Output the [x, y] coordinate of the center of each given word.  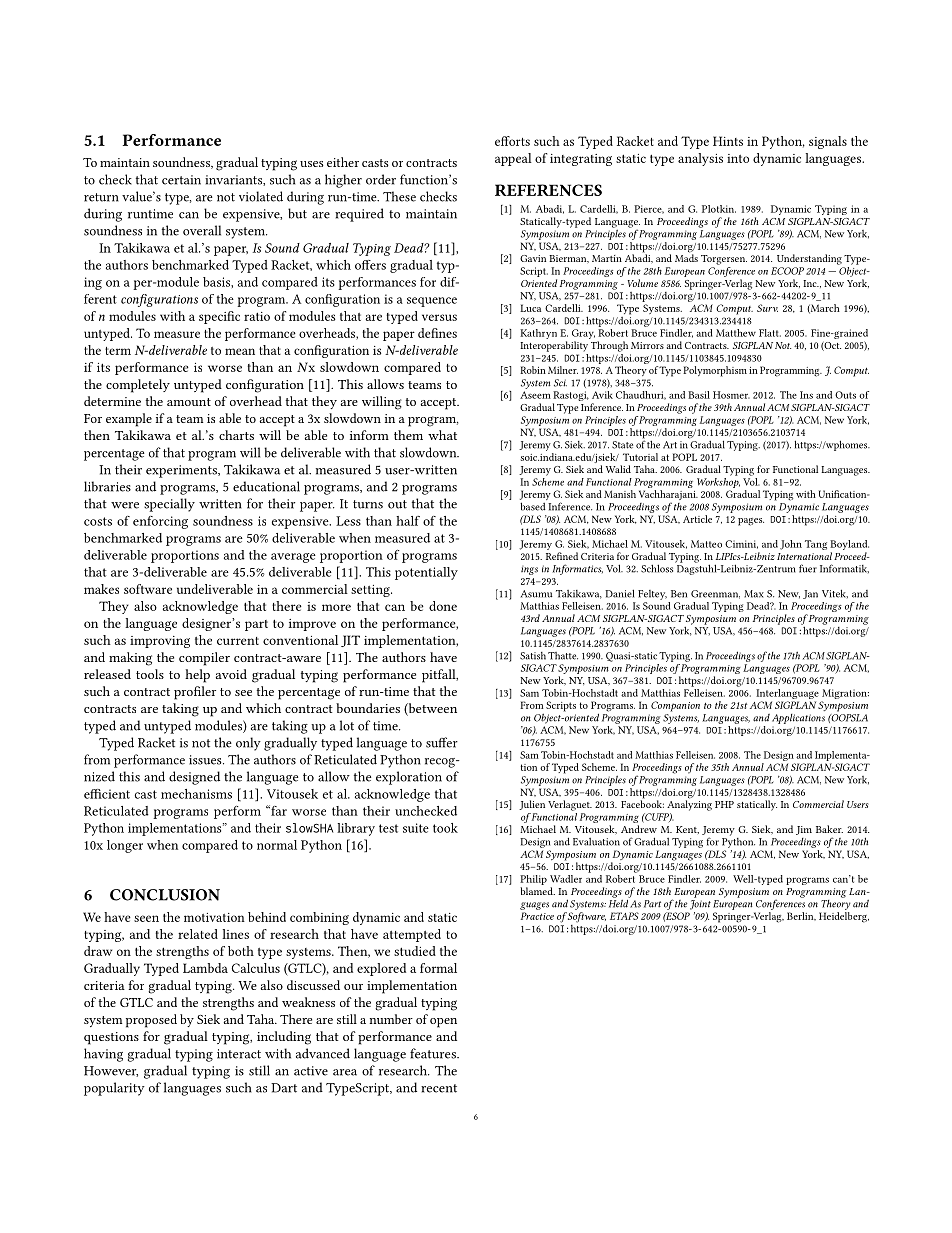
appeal [513, 159]
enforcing [160, 522]
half [408, 521]
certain [181, 180]
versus [439, 317]
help [197, 676]
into [738, 158]
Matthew [736, 333]
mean [240, 351]
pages [751, 522]
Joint [700, 905]
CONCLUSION [165, 895]
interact [239, 1054]
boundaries [368, 708]
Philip [533, 881]
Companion [675, 706]
